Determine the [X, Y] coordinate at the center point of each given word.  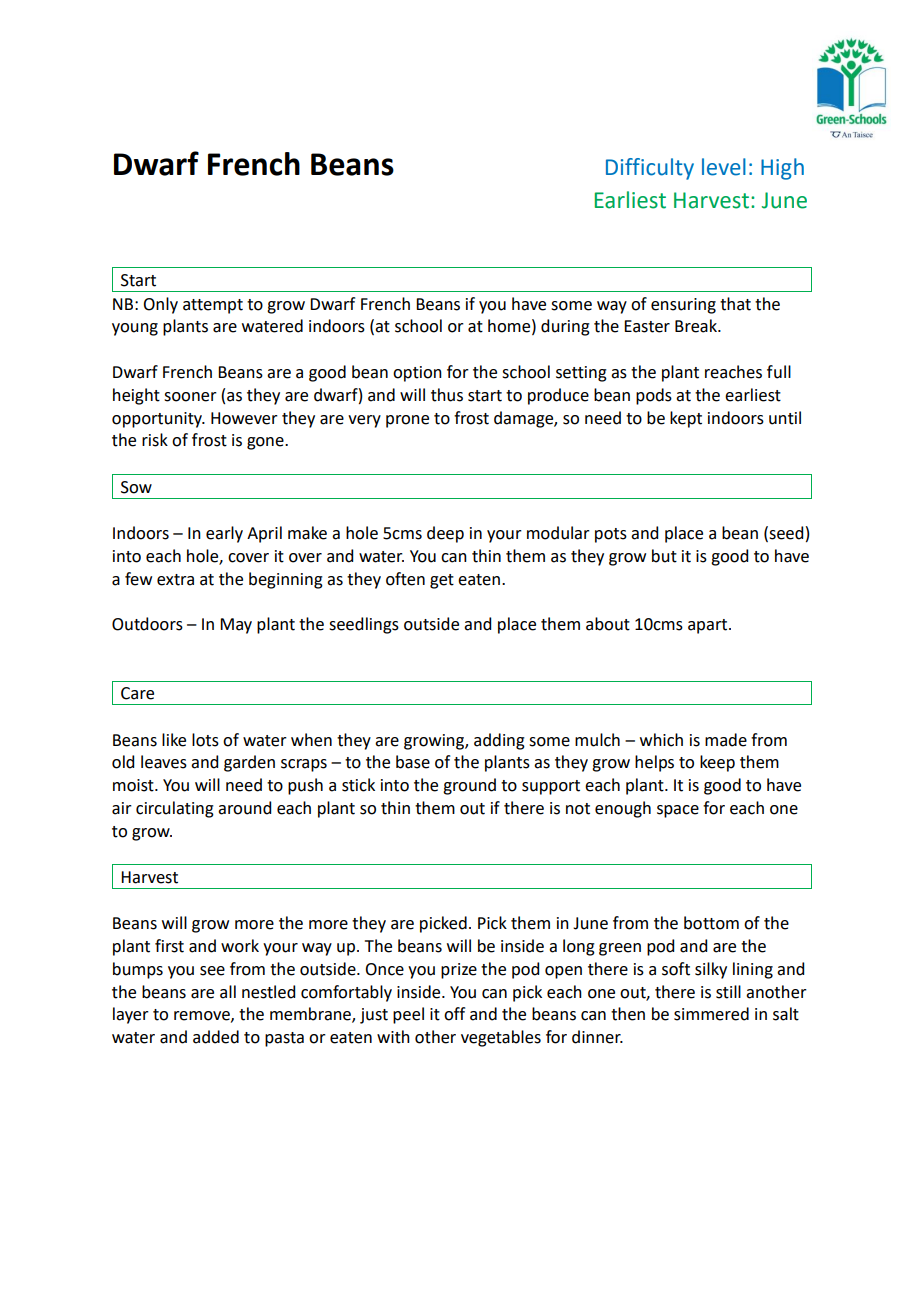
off [454, 1014]
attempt [213, 306]
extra [175, 580]
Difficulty [650, 169]
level [724, 167]
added [216, 1037]
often [405, 579]
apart [709, 626]
